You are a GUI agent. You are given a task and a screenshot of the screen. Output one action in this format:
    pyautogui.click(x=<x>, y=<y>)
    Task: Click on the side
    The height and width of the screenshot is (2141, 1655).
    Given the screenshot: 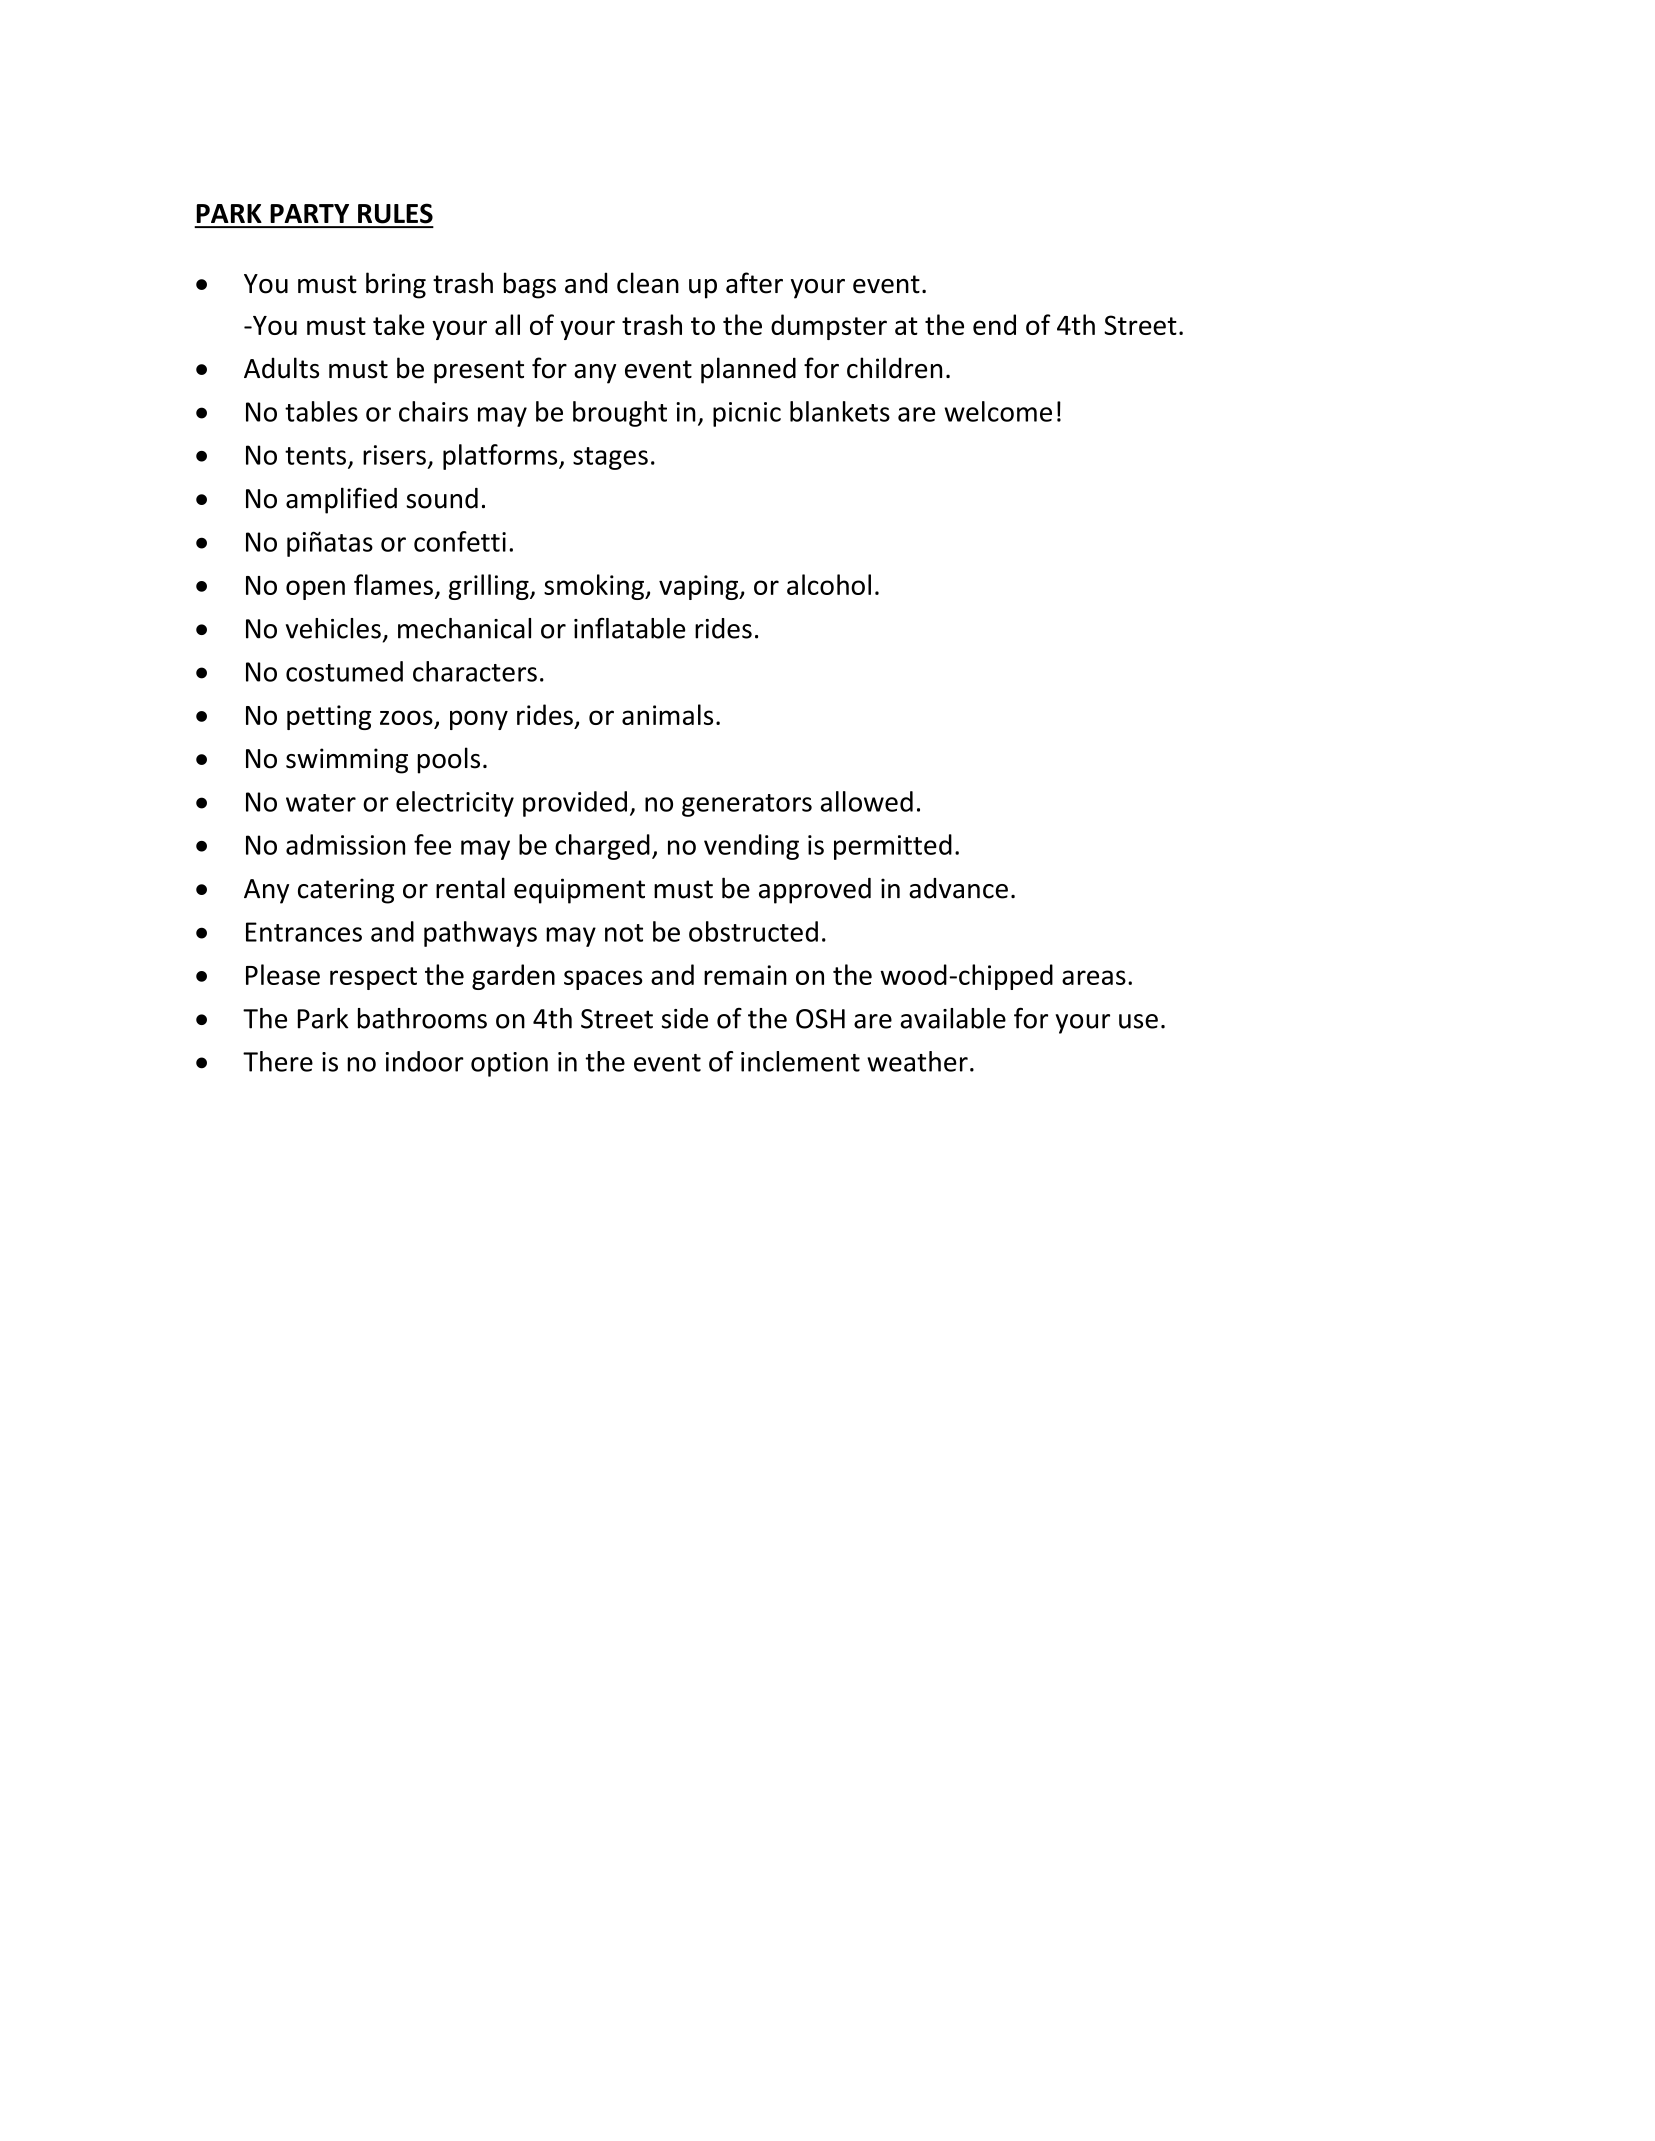 What is the action you would take?
    pyautogui.click(x=685, y=1018)
